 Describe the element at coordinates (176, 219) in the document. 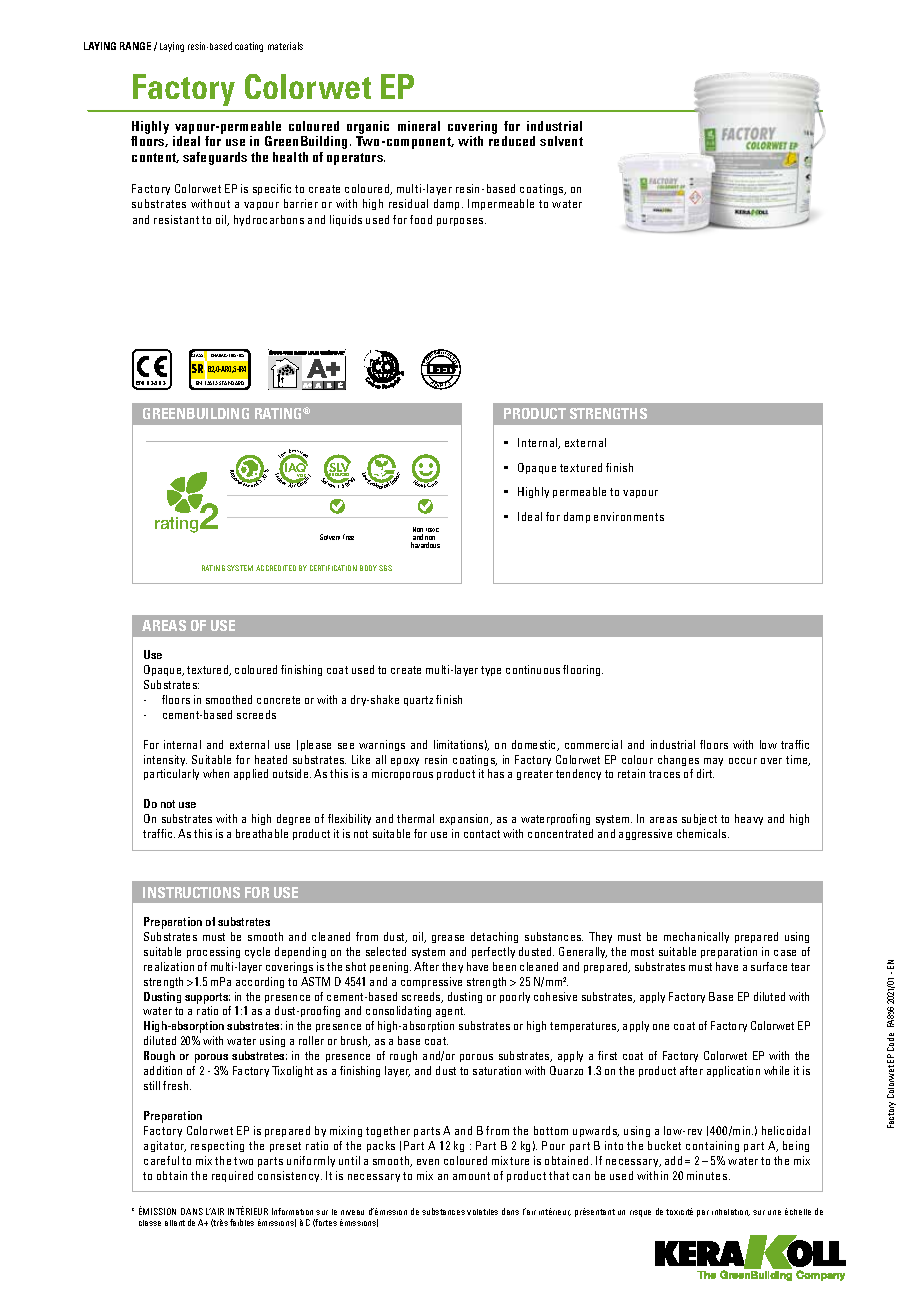

I see `resistant` at that location.
